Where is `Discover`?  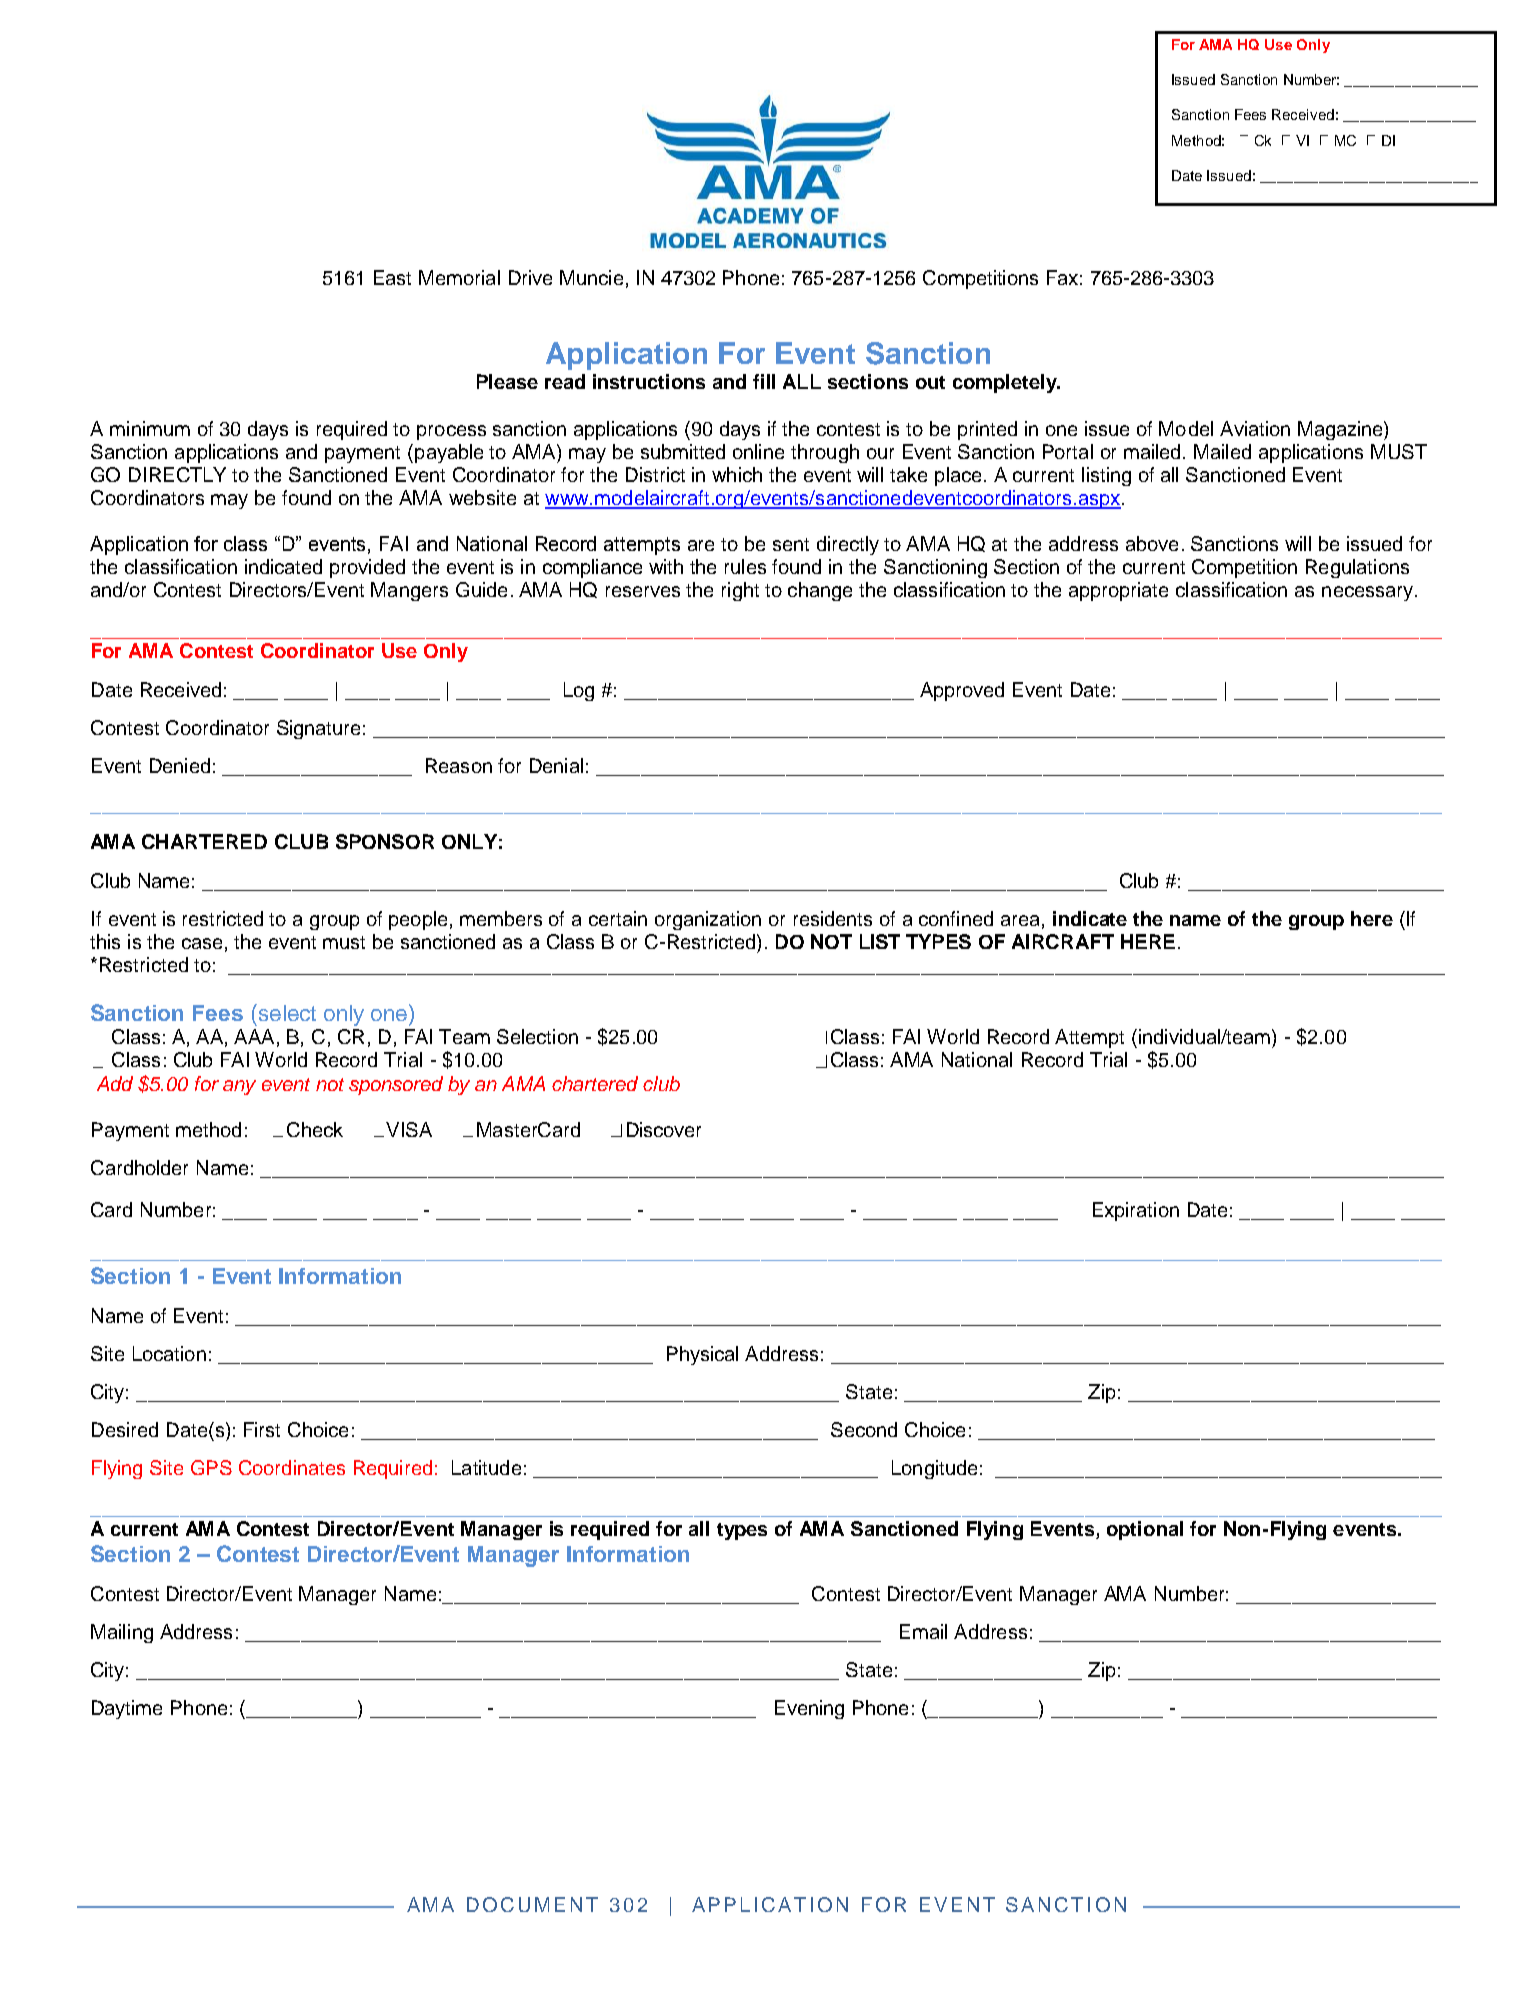 Discover is located at coordinates (664, 1129).
